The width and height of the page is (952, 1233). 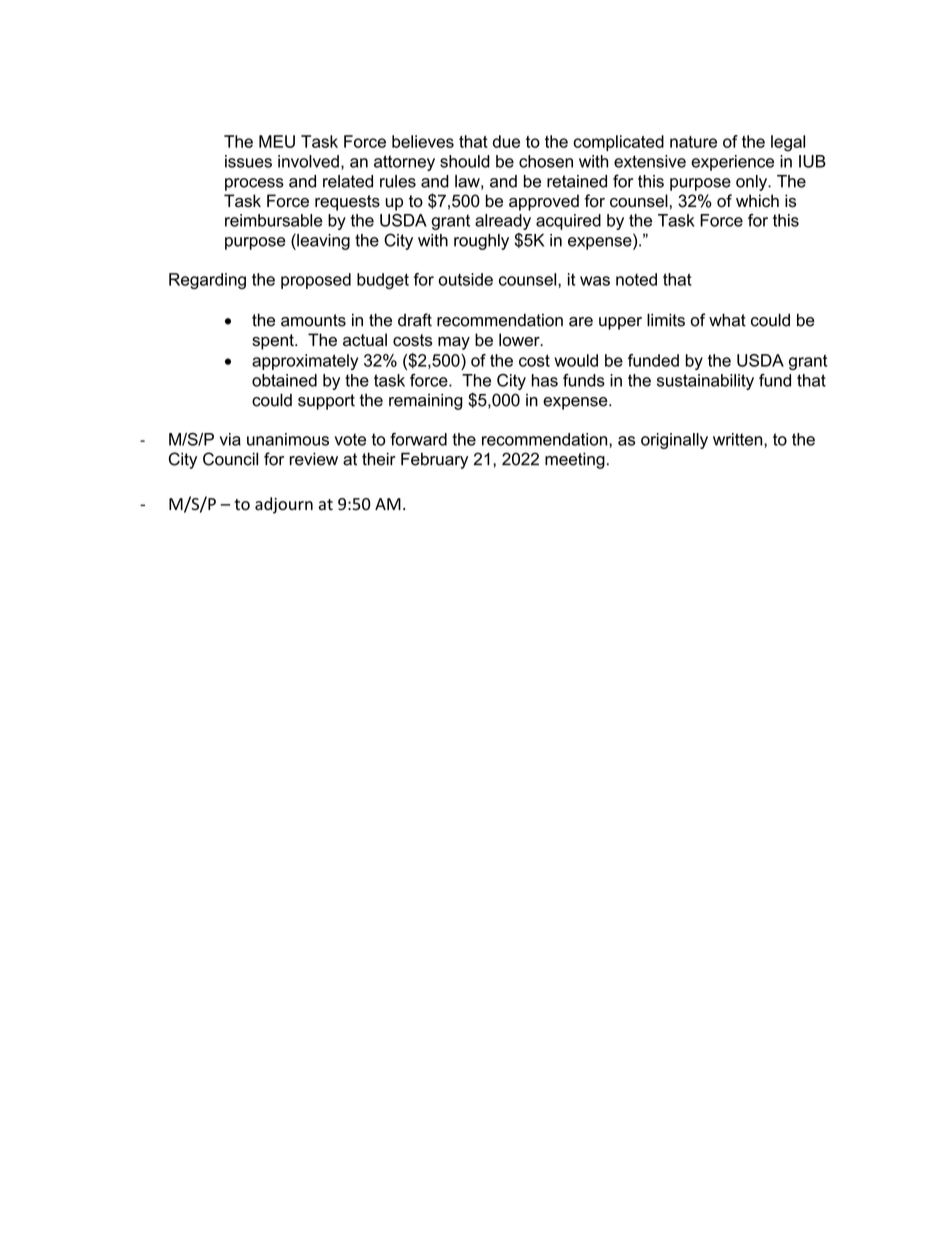 What do you see at coordinates (434, 460) in the page?
I see `February` at bounding box center [434, 460].
